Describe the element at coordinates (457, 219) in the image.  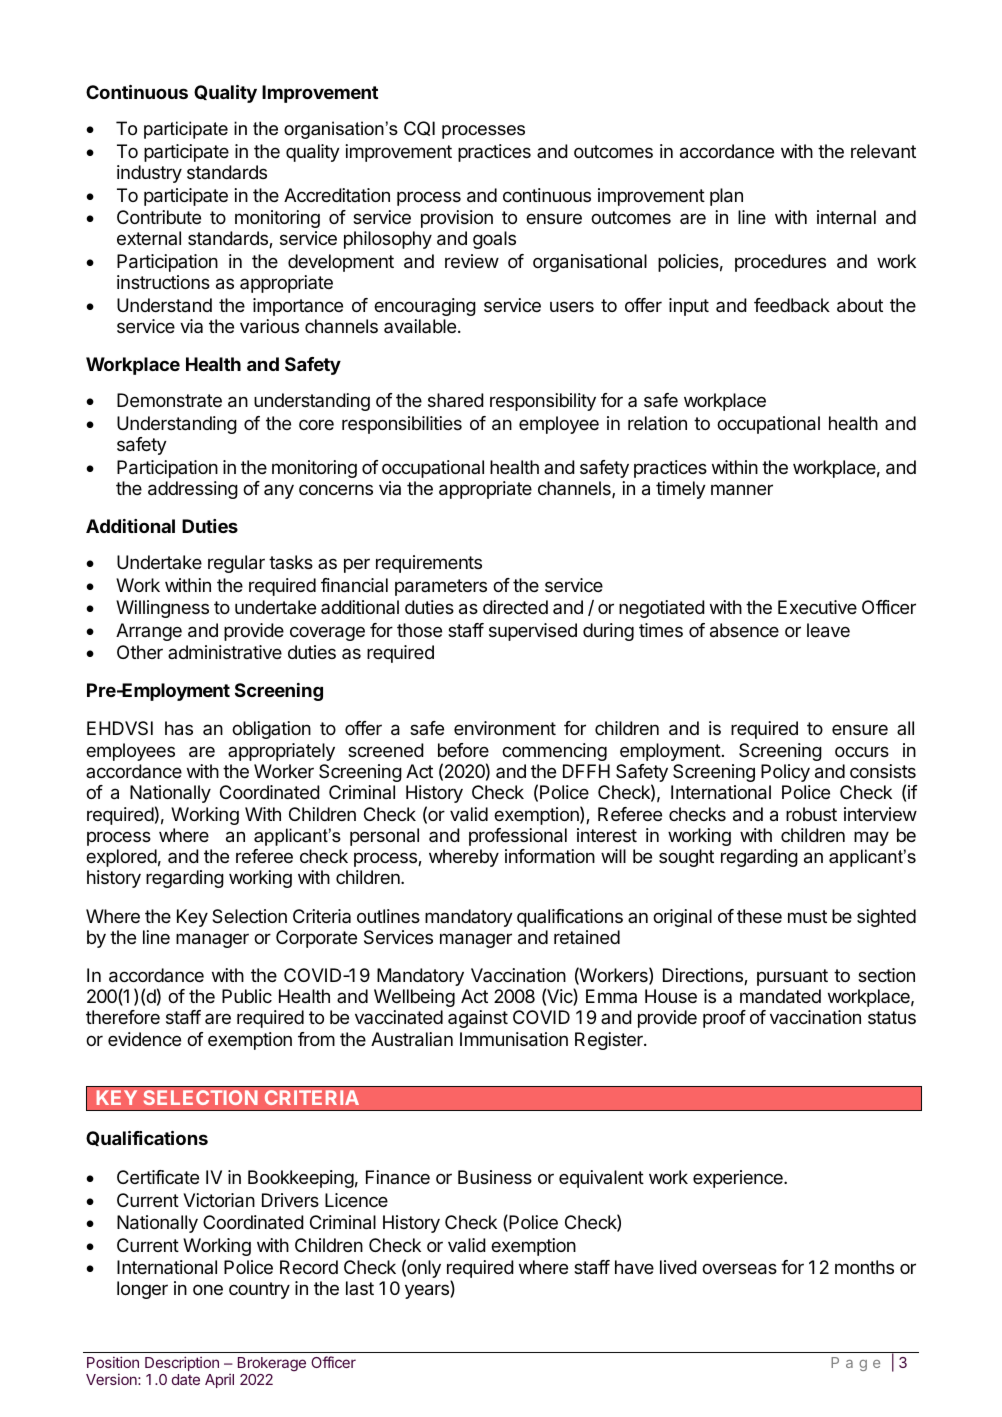
I see `provision` at that location.
